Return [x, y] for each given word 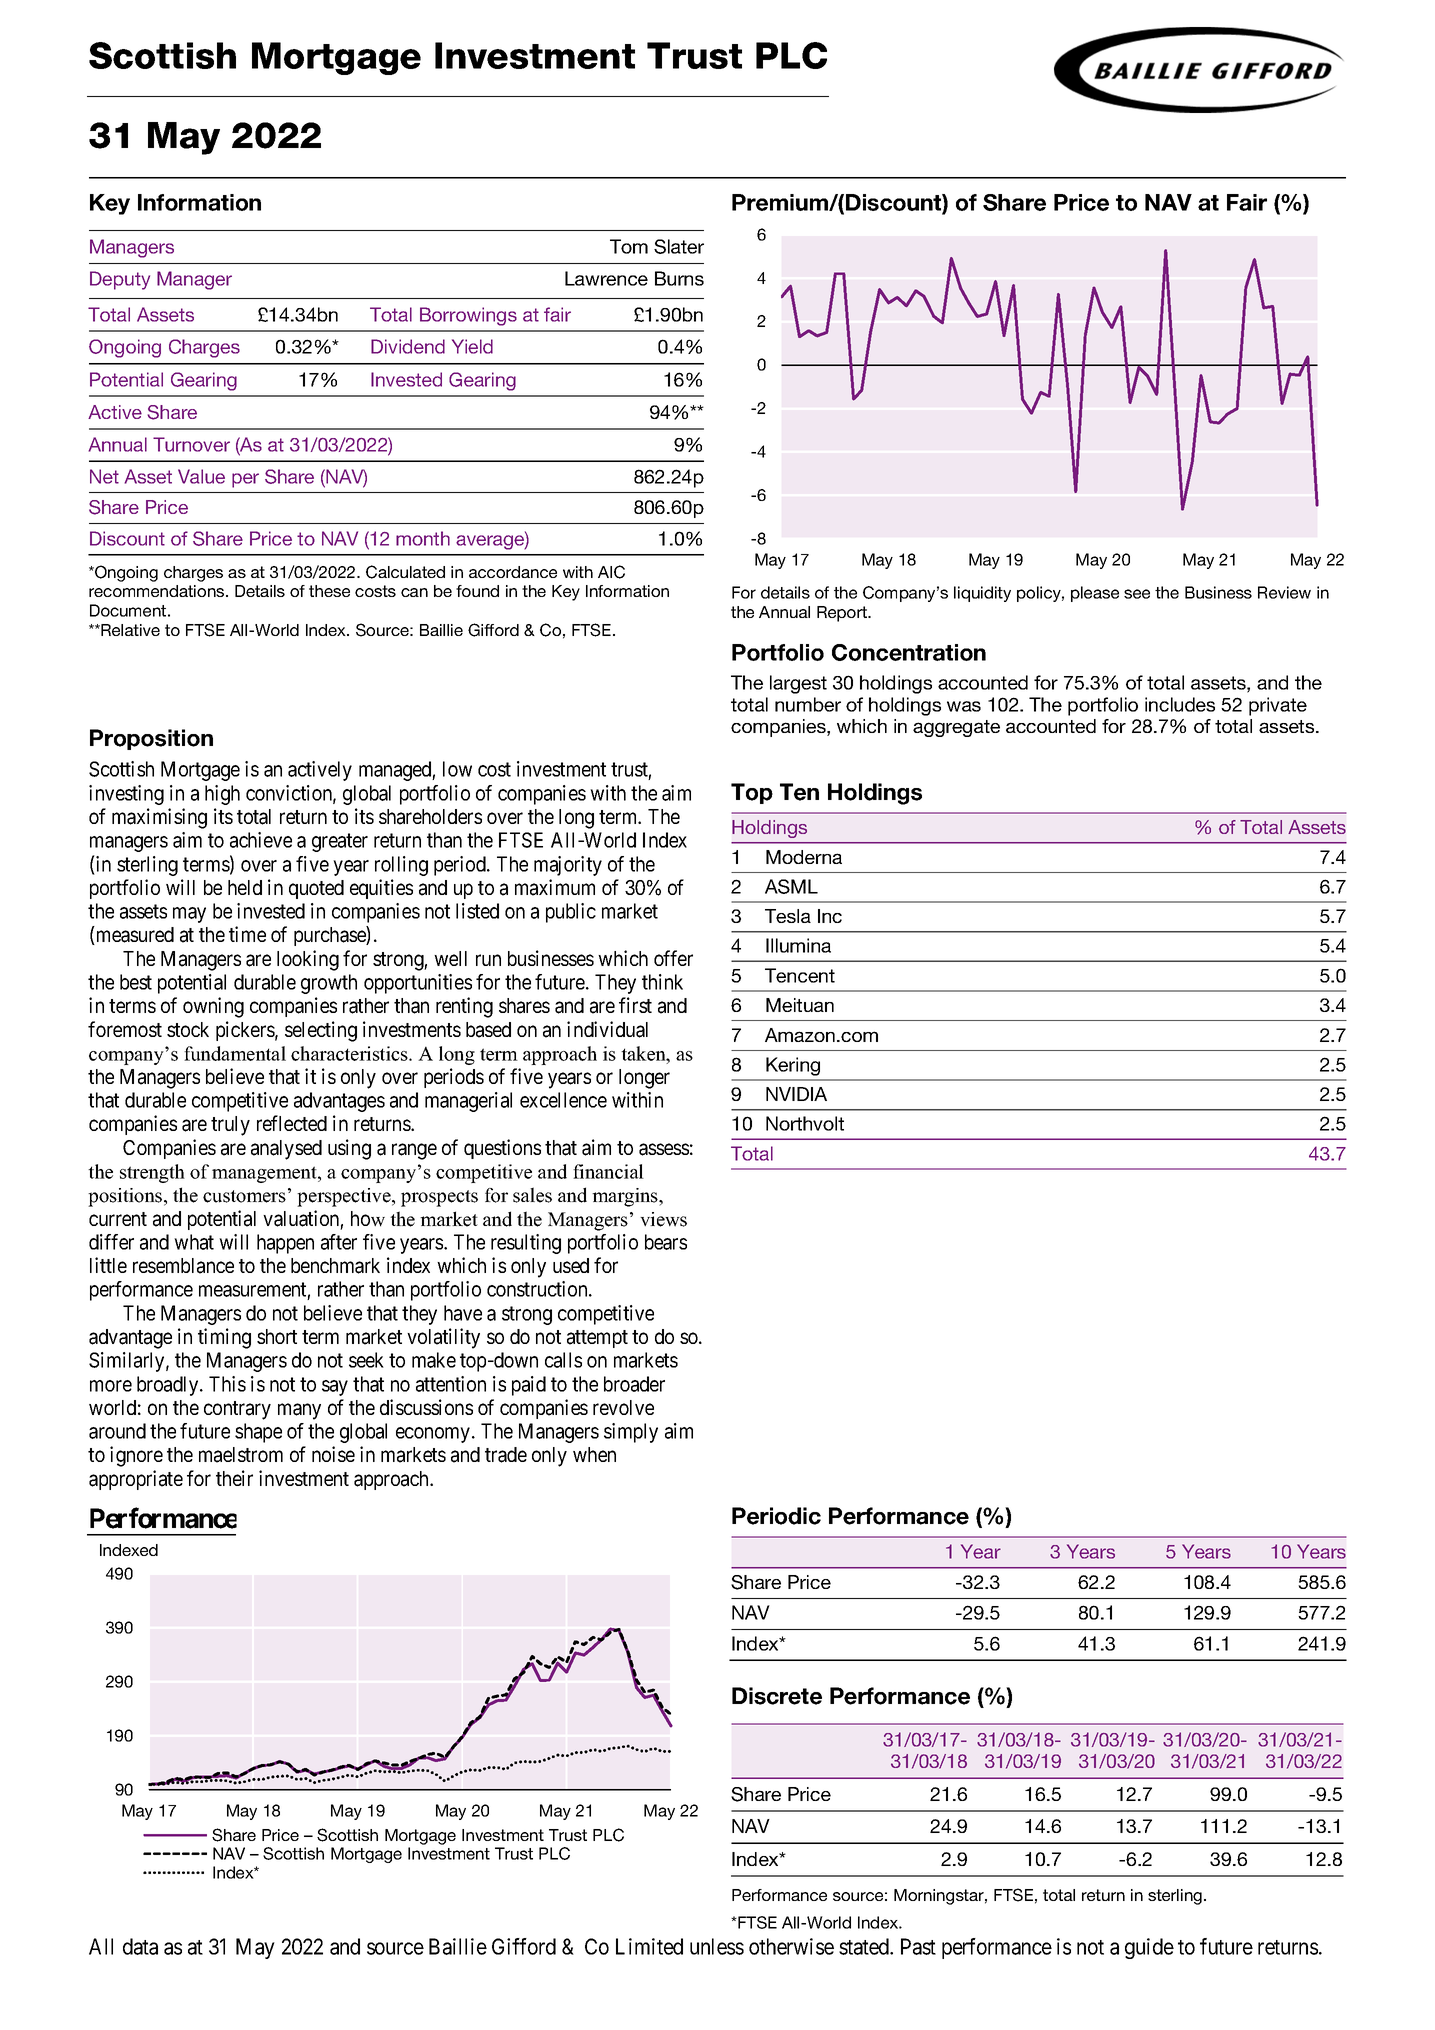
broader [634, 1384]
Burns [679, 278]
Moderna [804, 857]
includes [1180, 704]
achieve [261, 840]
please [1095, 594]
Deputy [120, 280]
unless [717, 1946]
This [227, 1384]
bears [666, 1242]
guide [1149, 1948]
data [140, 1946]
